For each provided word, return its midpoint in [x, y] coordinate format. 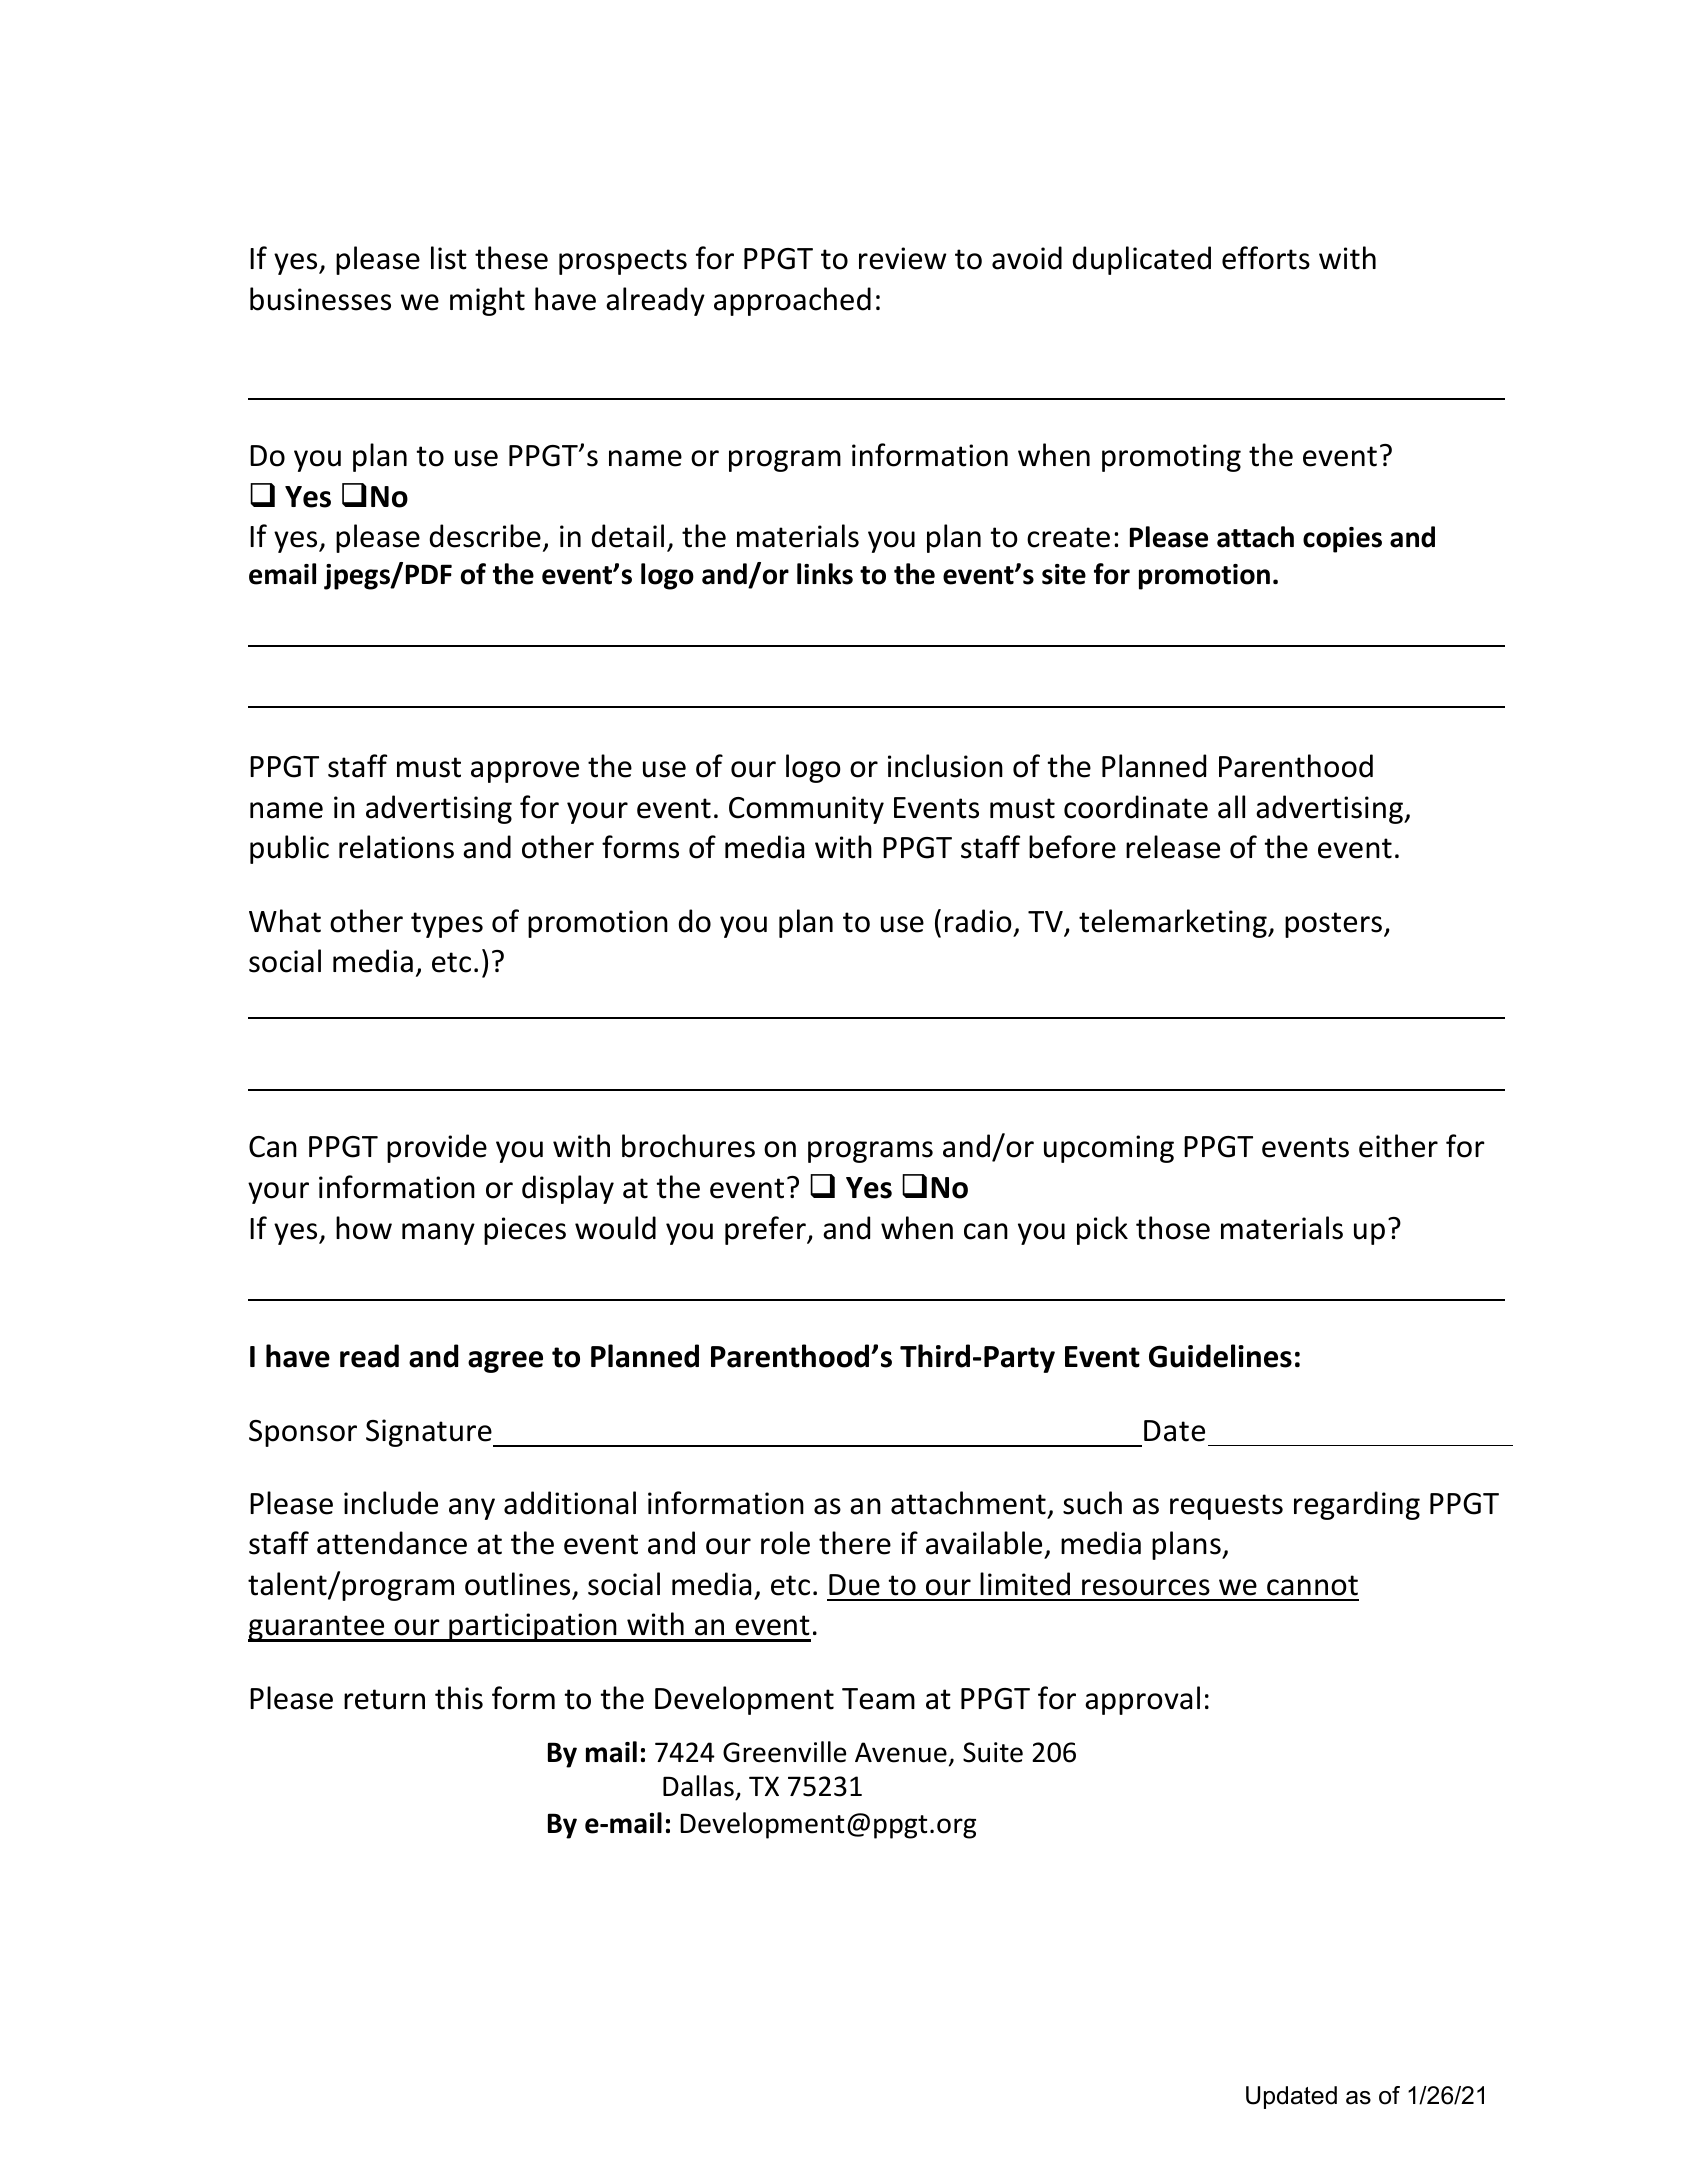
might [487, 301]
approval [1142, 1700]
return [384, 1699]
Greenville [784, 1752]
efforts [1266, 258]
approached [792, 301]
